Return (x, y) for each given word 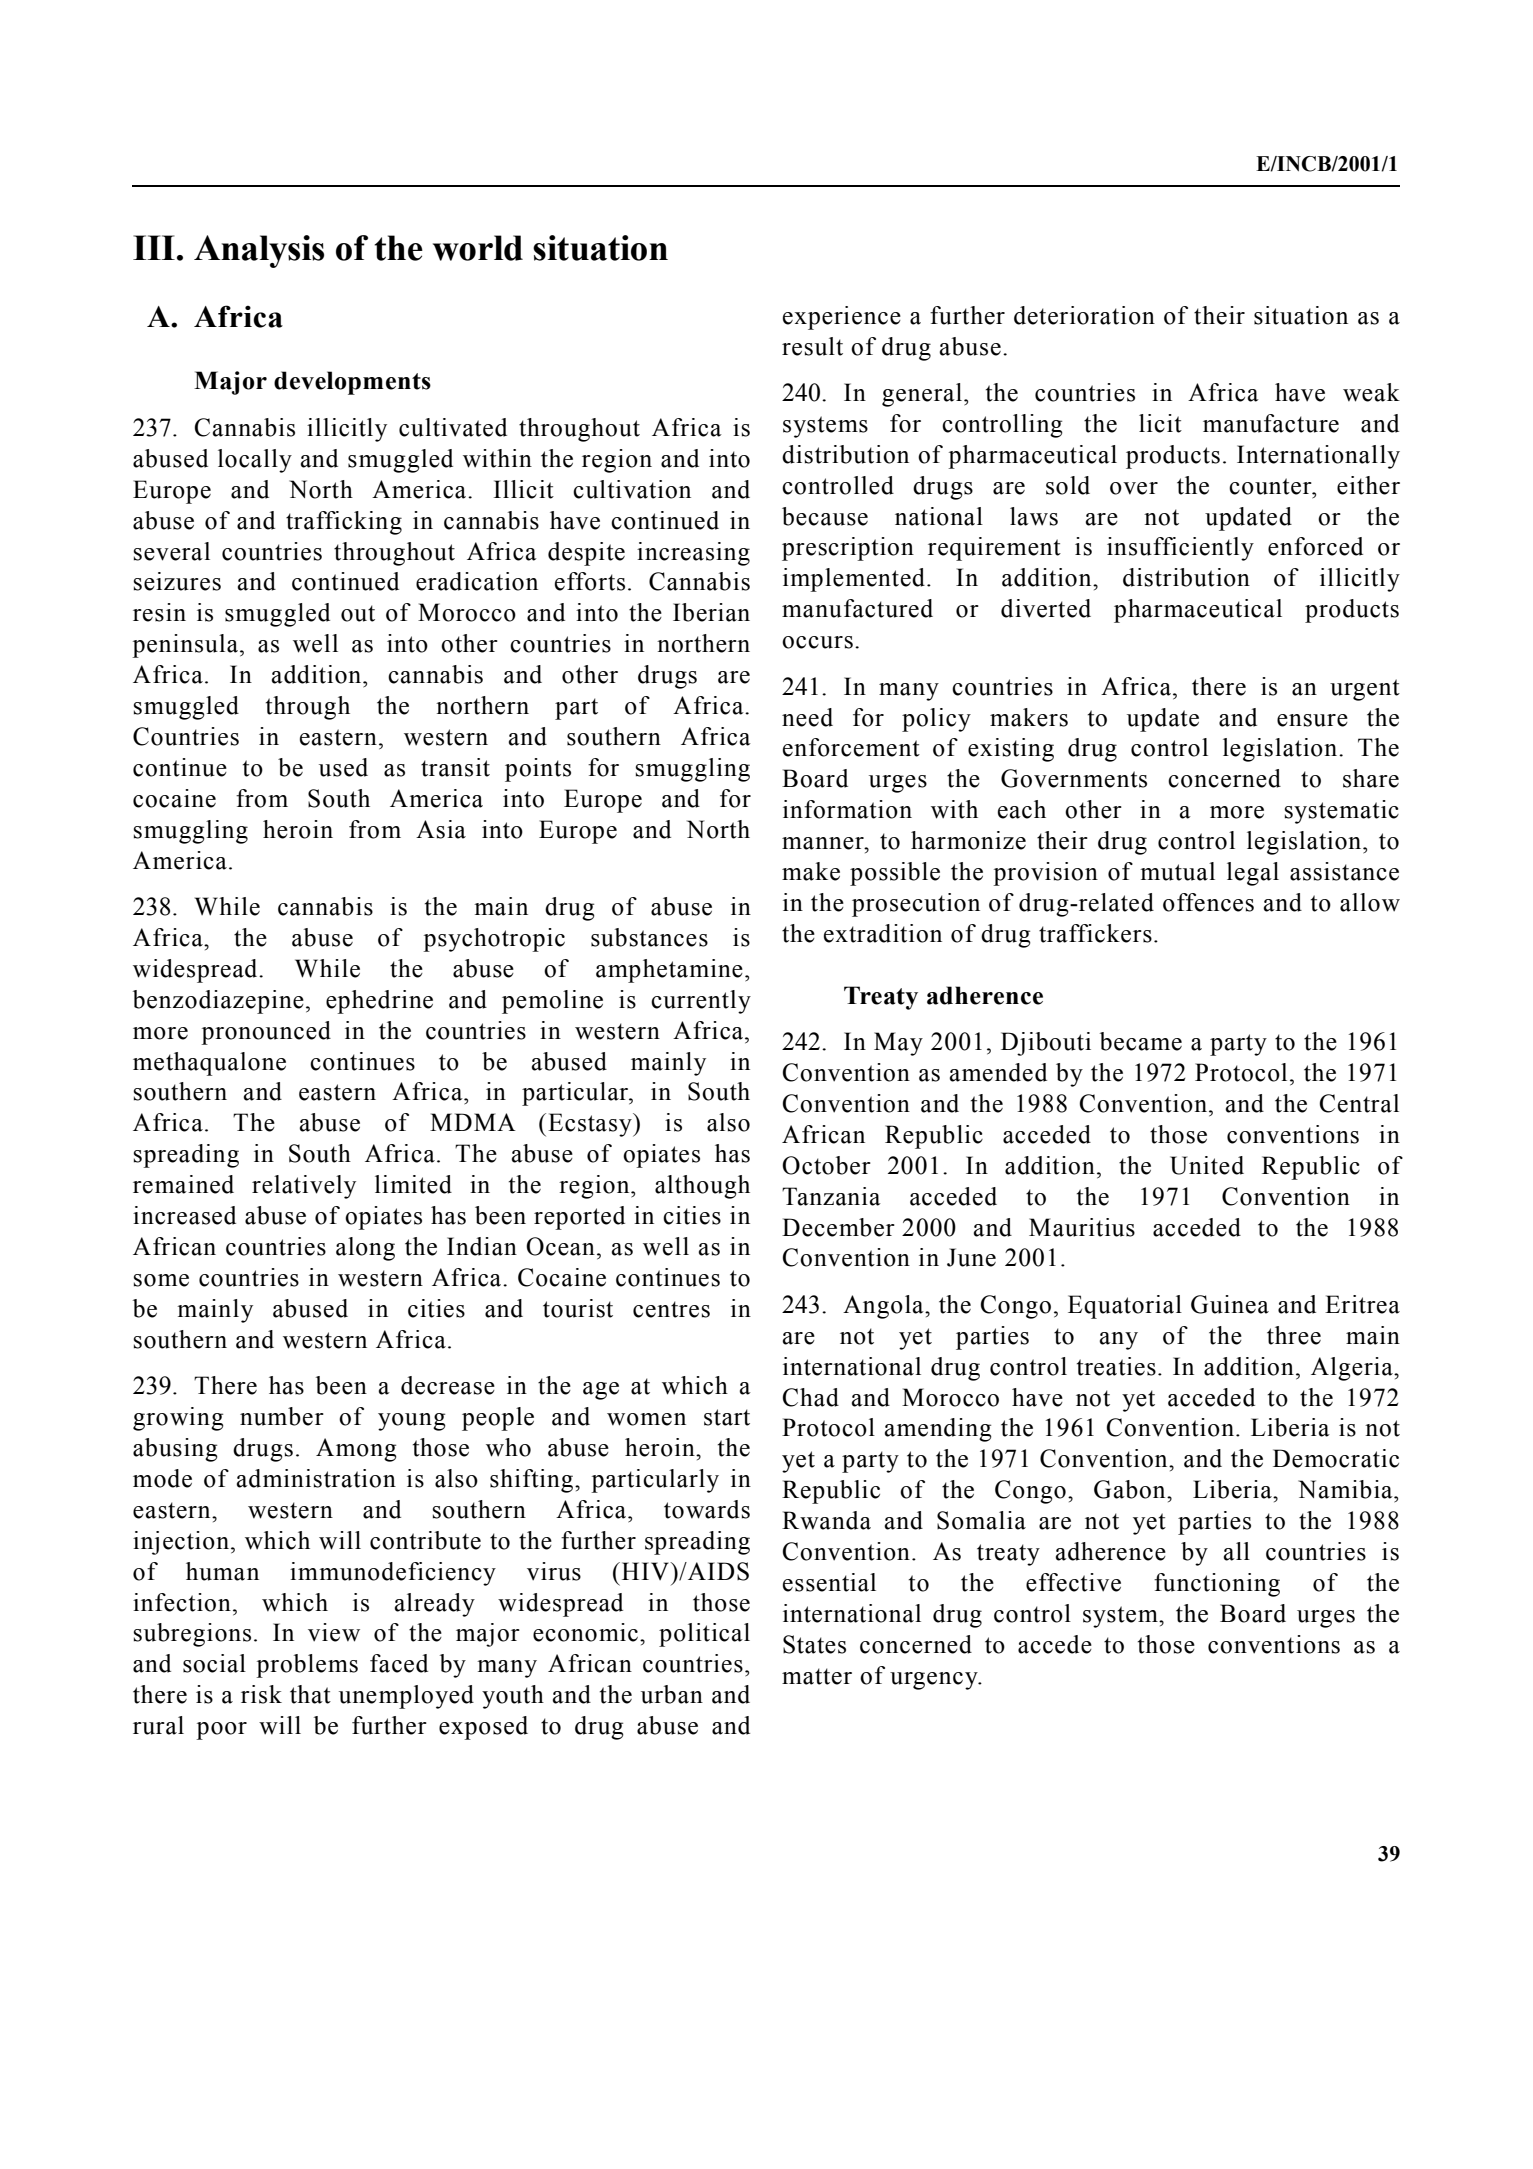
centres (671, 1309)
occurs (817, 642)
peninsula (185, 646)
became (1141, 1041)
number (282, 1416)
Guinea (1230, 1304)
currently (701, 1002)
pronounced (266, 1033)
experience (842, 318)
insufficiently (1180, 549)
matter (817, 1676)
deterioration (1084, 315)
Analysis (259, 251)
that (310, 1694)
